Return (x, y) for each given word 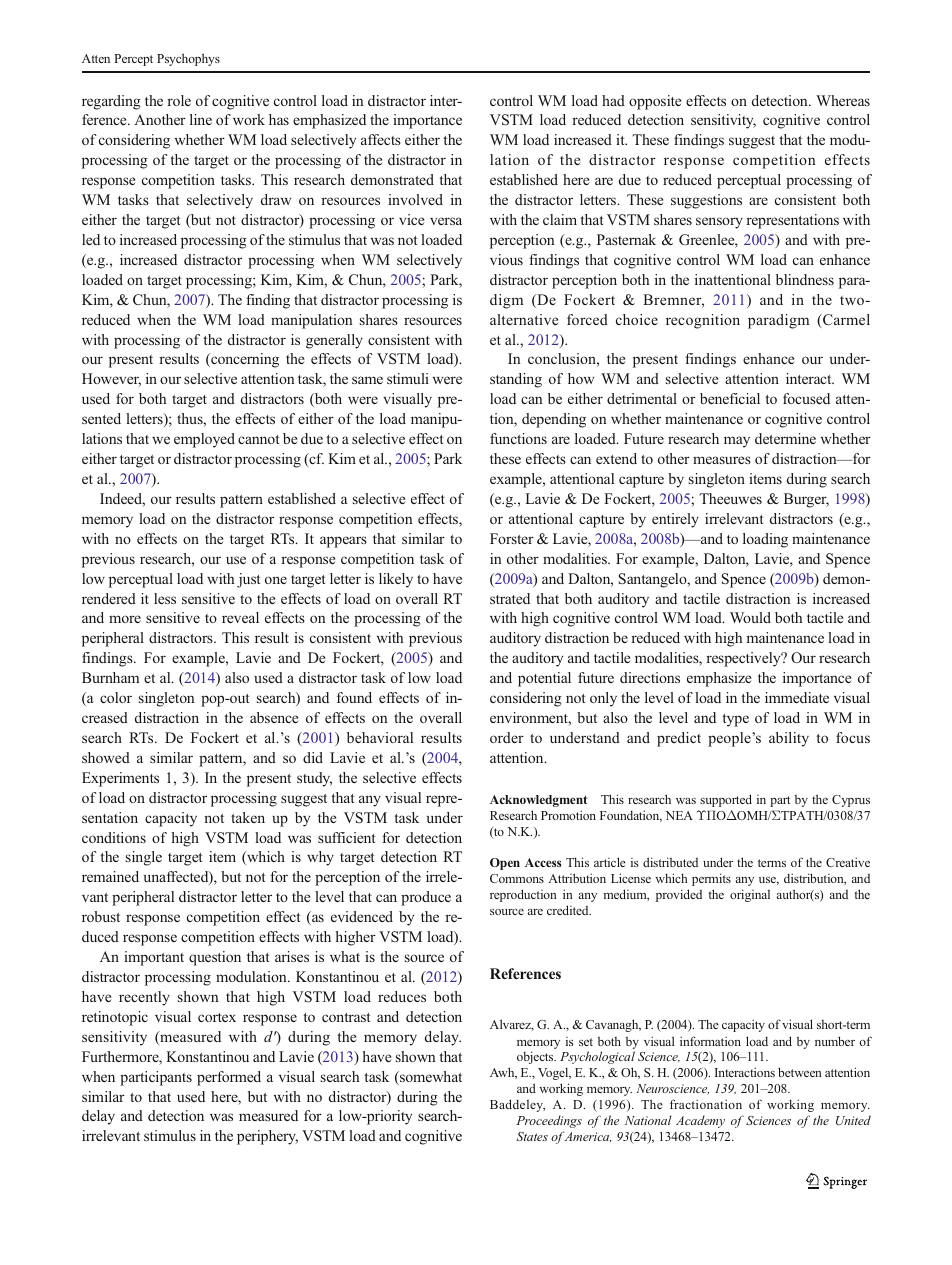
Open (505, 864)
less (165, 598)
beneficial (730, 398)
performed (229, 1078)
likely (396, 580)
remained (110, 876)
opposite (655, 102)
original (750, 895)
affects (381, 139)
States (532, 1136)
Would (750, 617)
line (201, 119)
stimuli (408, 378)
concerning (244, 360)
